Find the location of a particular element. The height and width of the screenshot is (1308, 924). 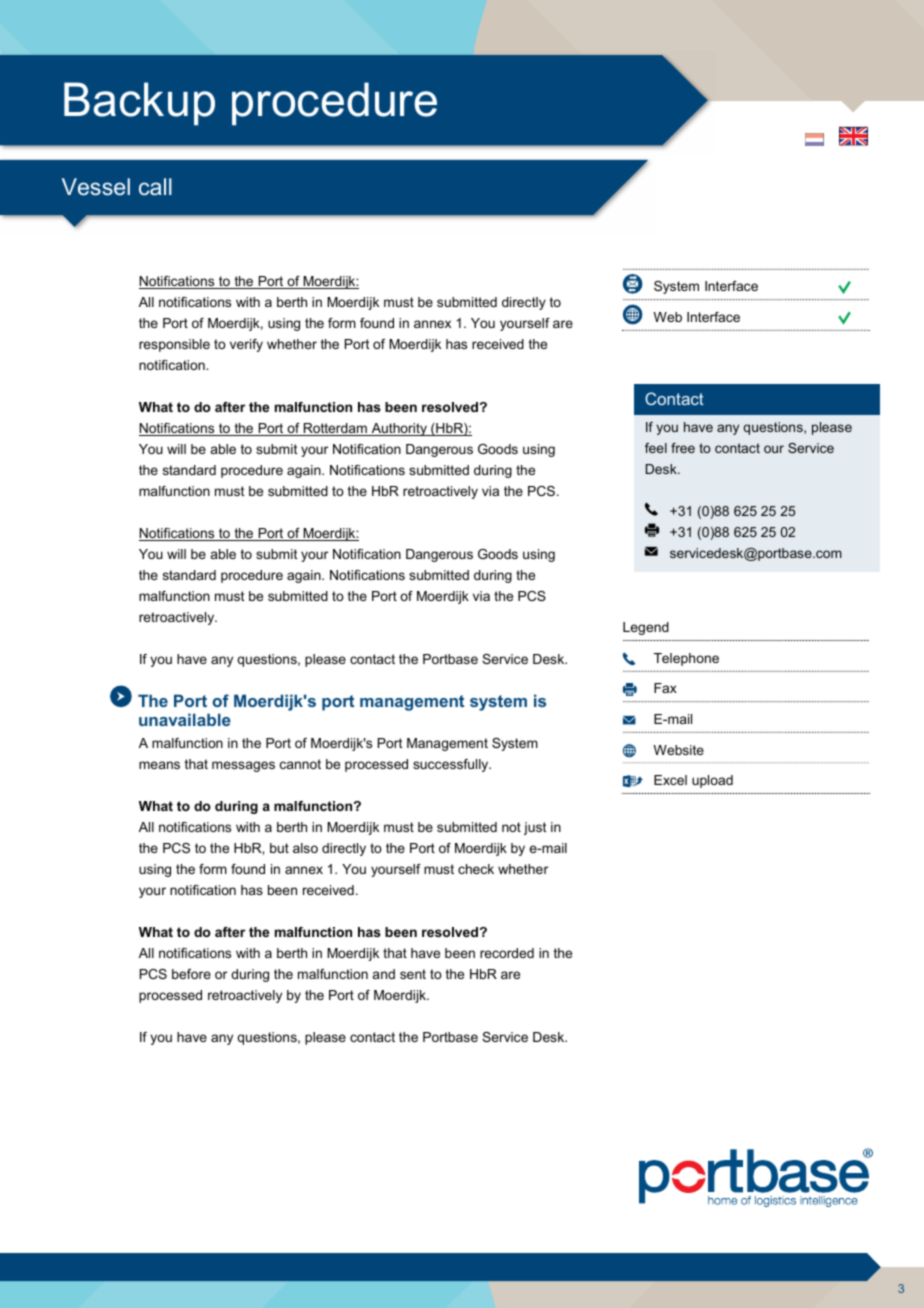

Backup is located at coordinates (139, 104).
